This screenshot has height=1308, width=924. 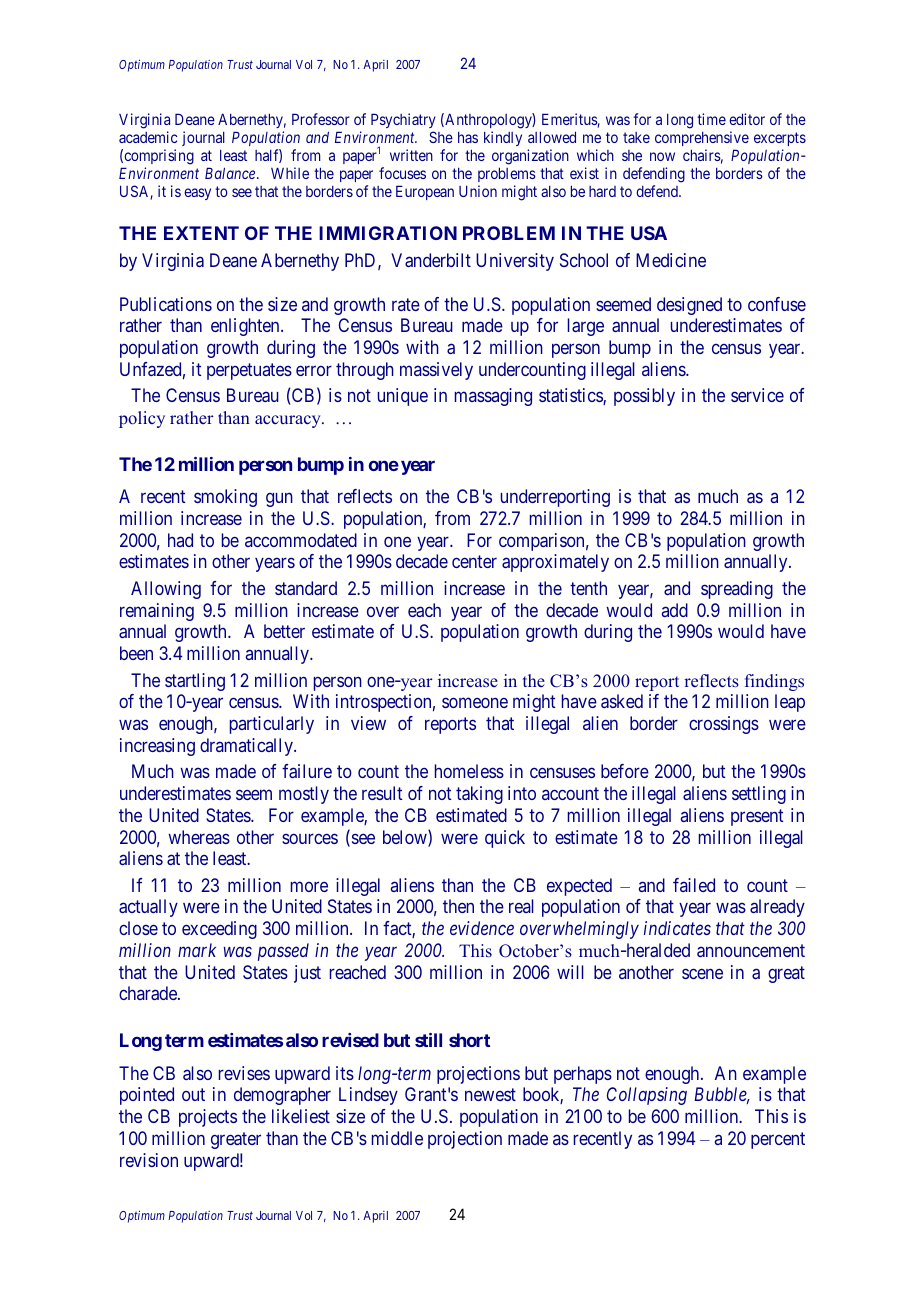 I want to click on startling, so click(x=195, y=682).
